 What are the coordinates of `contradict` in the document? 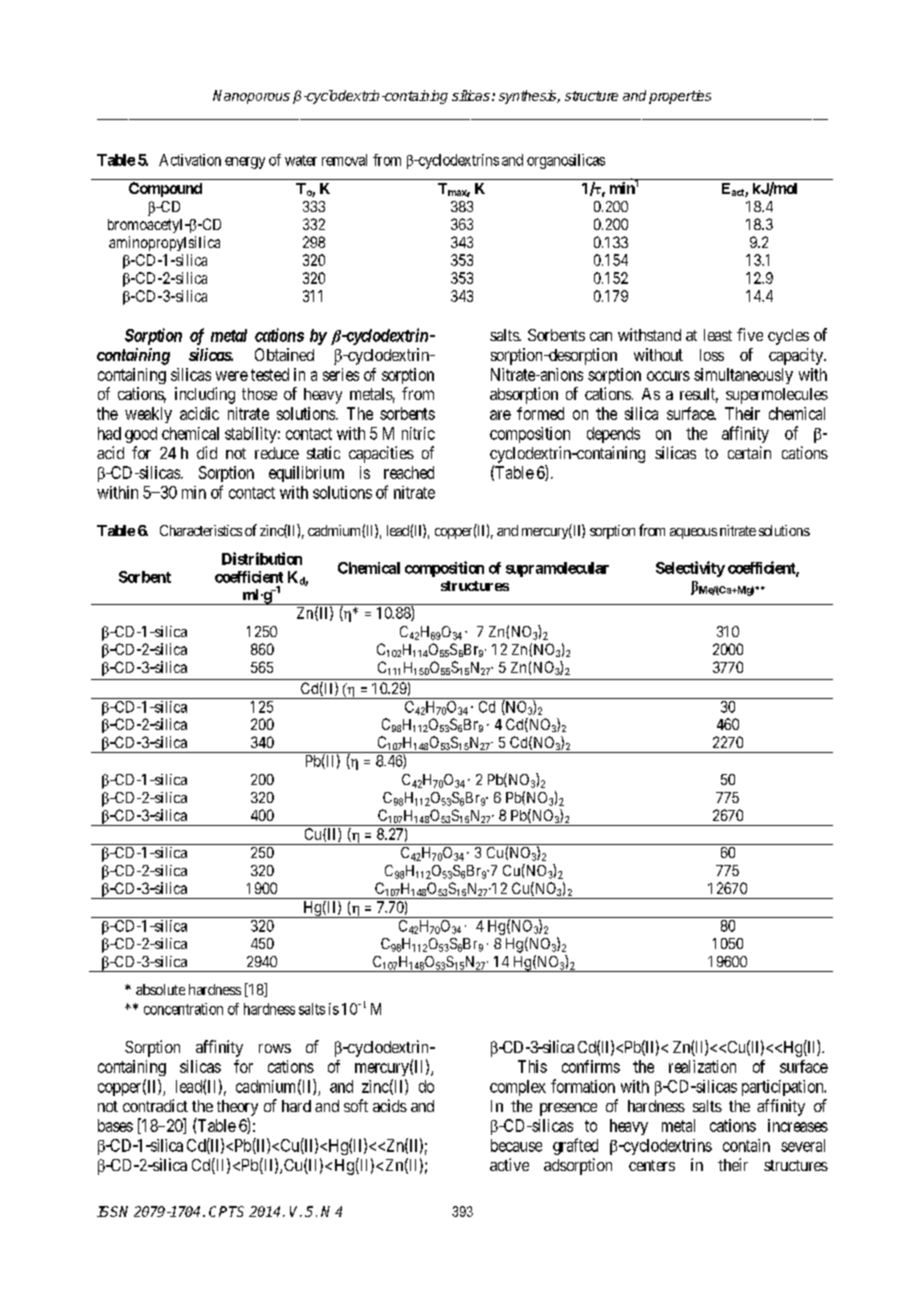 It's located at (155, 1105).
